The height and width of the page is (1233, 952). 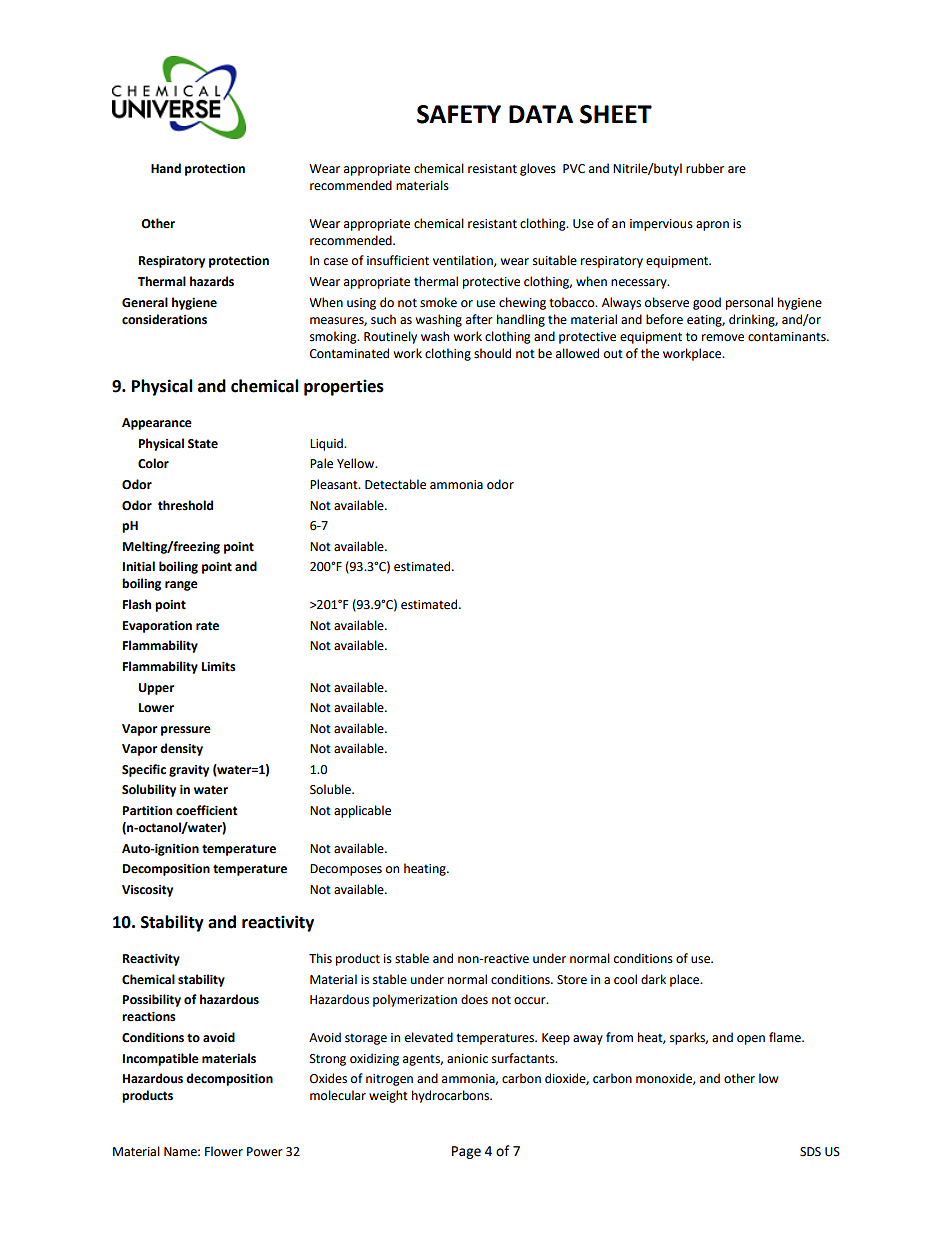 I want to click on Page, so click(x=466, y=1152).
